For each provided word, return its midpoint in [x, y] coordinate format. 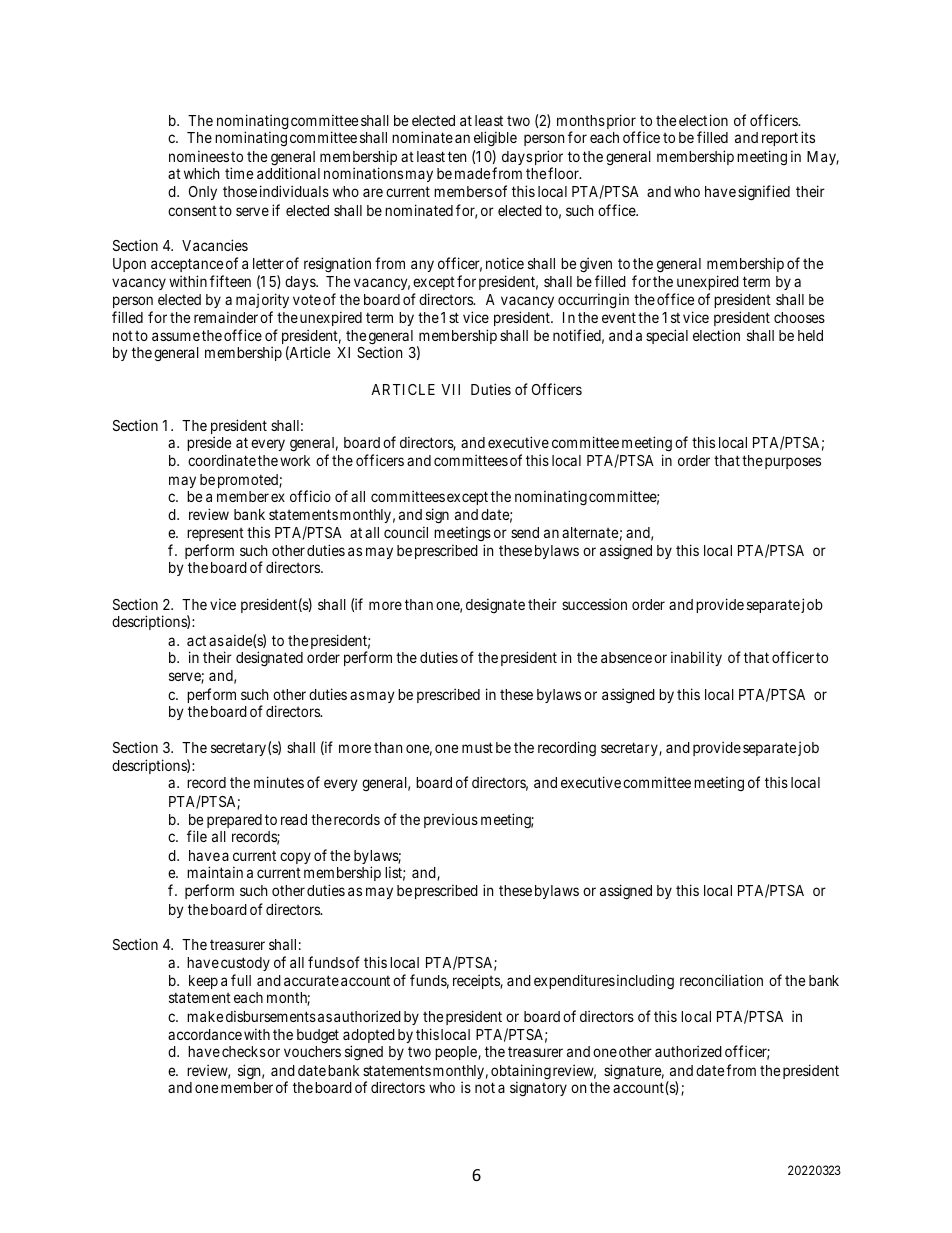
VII [450, 389]
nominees [199, 156]
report [780, 139]
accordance [205, 1034]
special [667, 336]
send [525, 532]
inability [696, 658]
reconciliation [721, 980]
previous [451, 820]
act [196, 640]
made [472, 173]
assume [176, 336]
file [197, 836]
